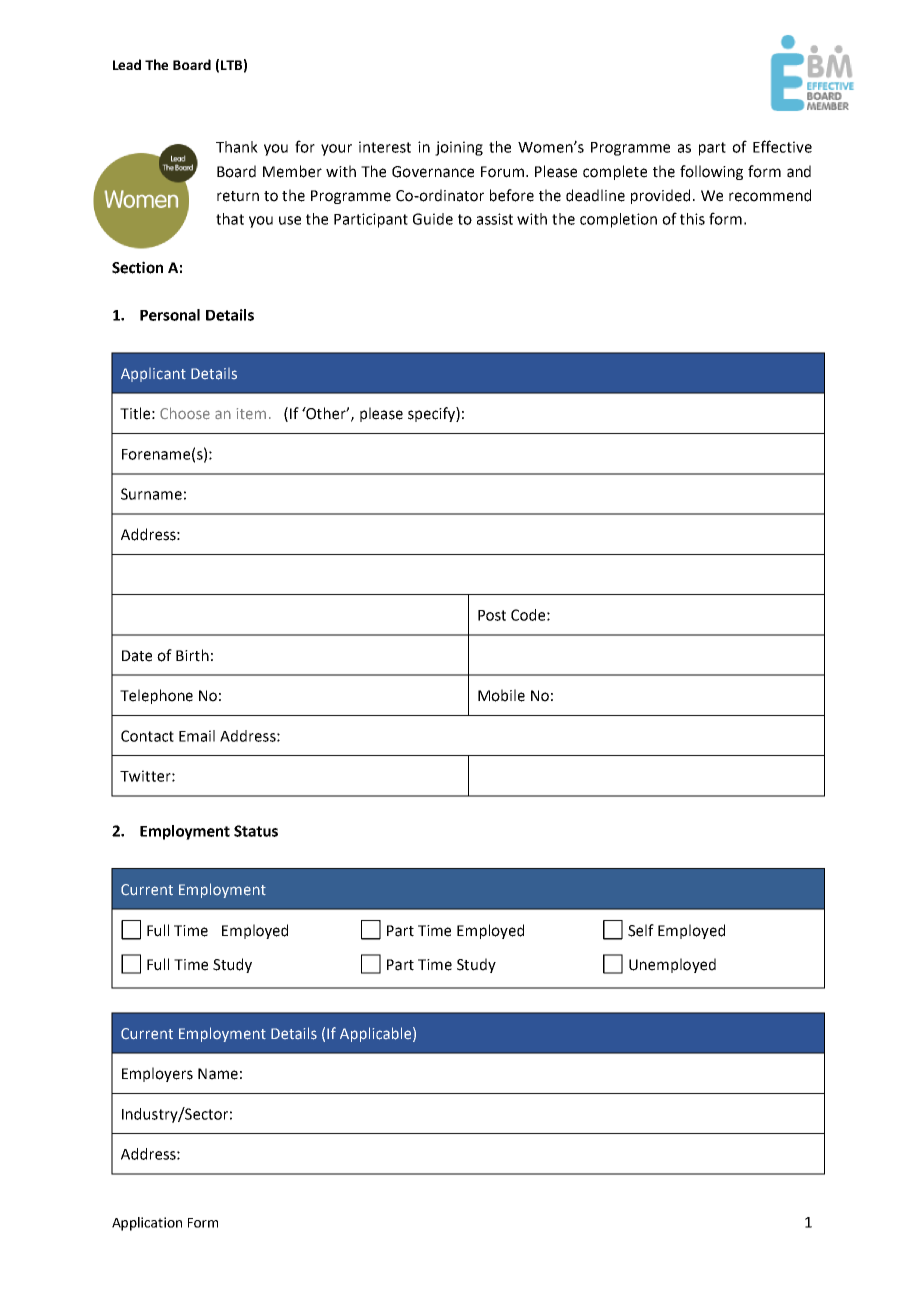 The width and height of the screenshot is (924, 1308). I want to click on Birth, so click(192, 655).
